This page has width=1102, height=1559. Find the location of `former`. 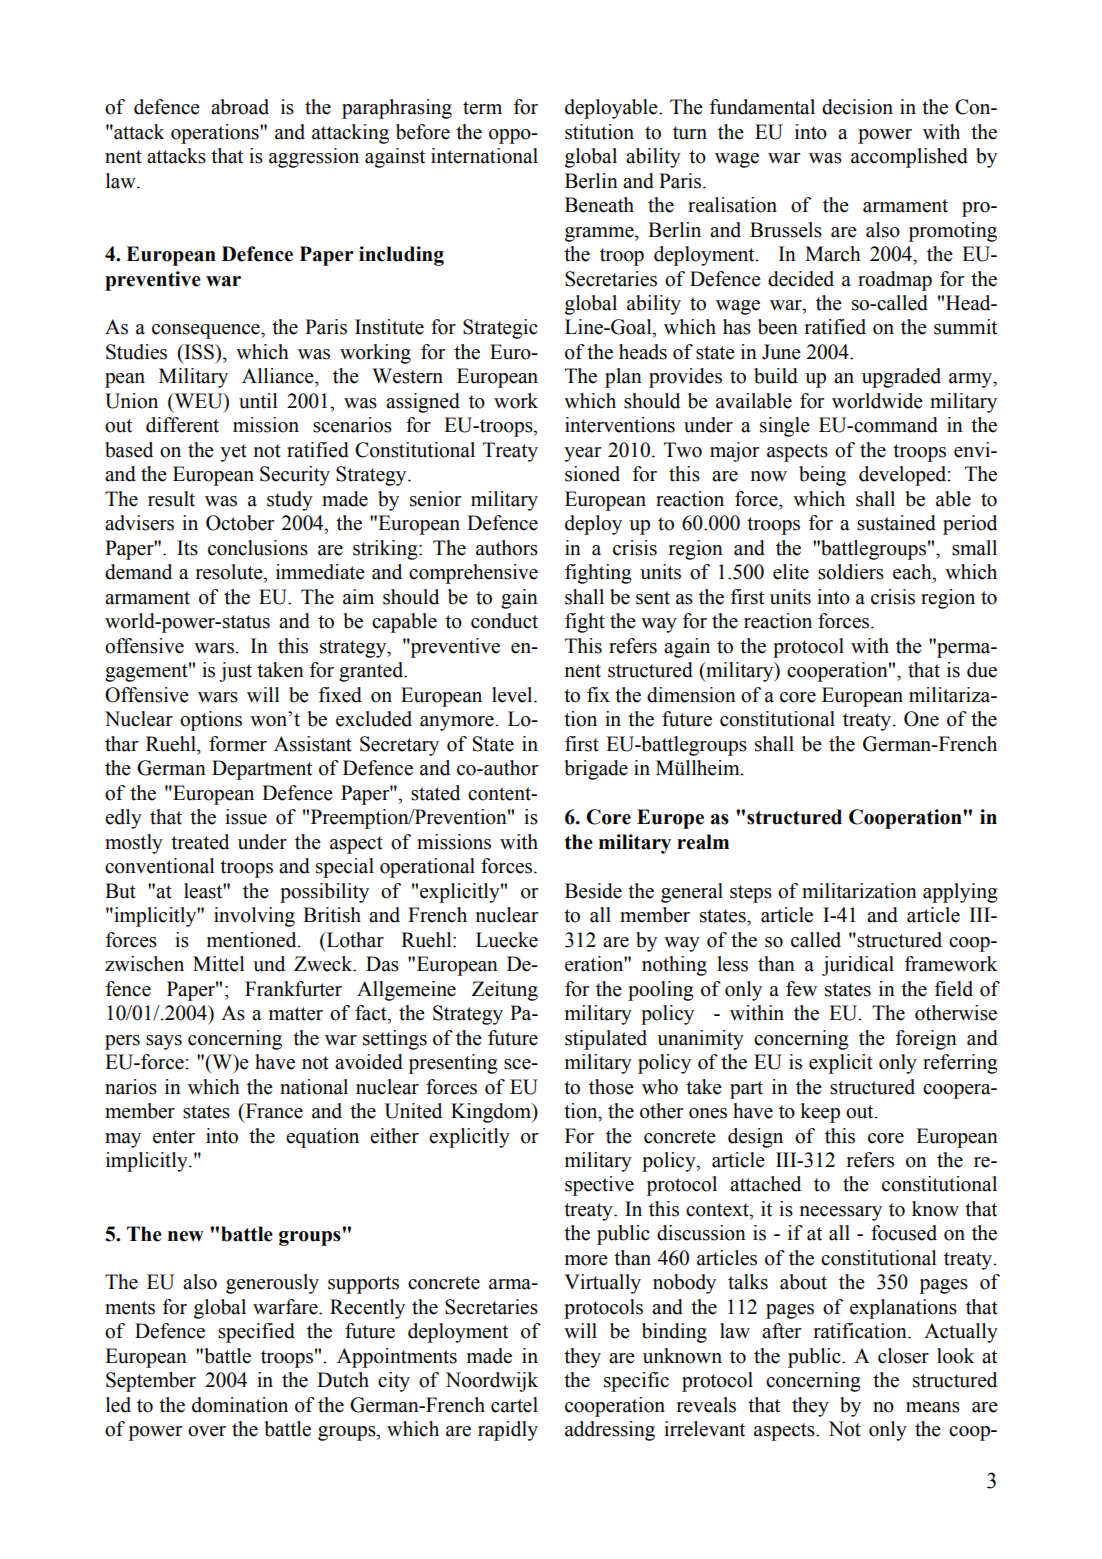

former is located at coordinates (238, 744).
